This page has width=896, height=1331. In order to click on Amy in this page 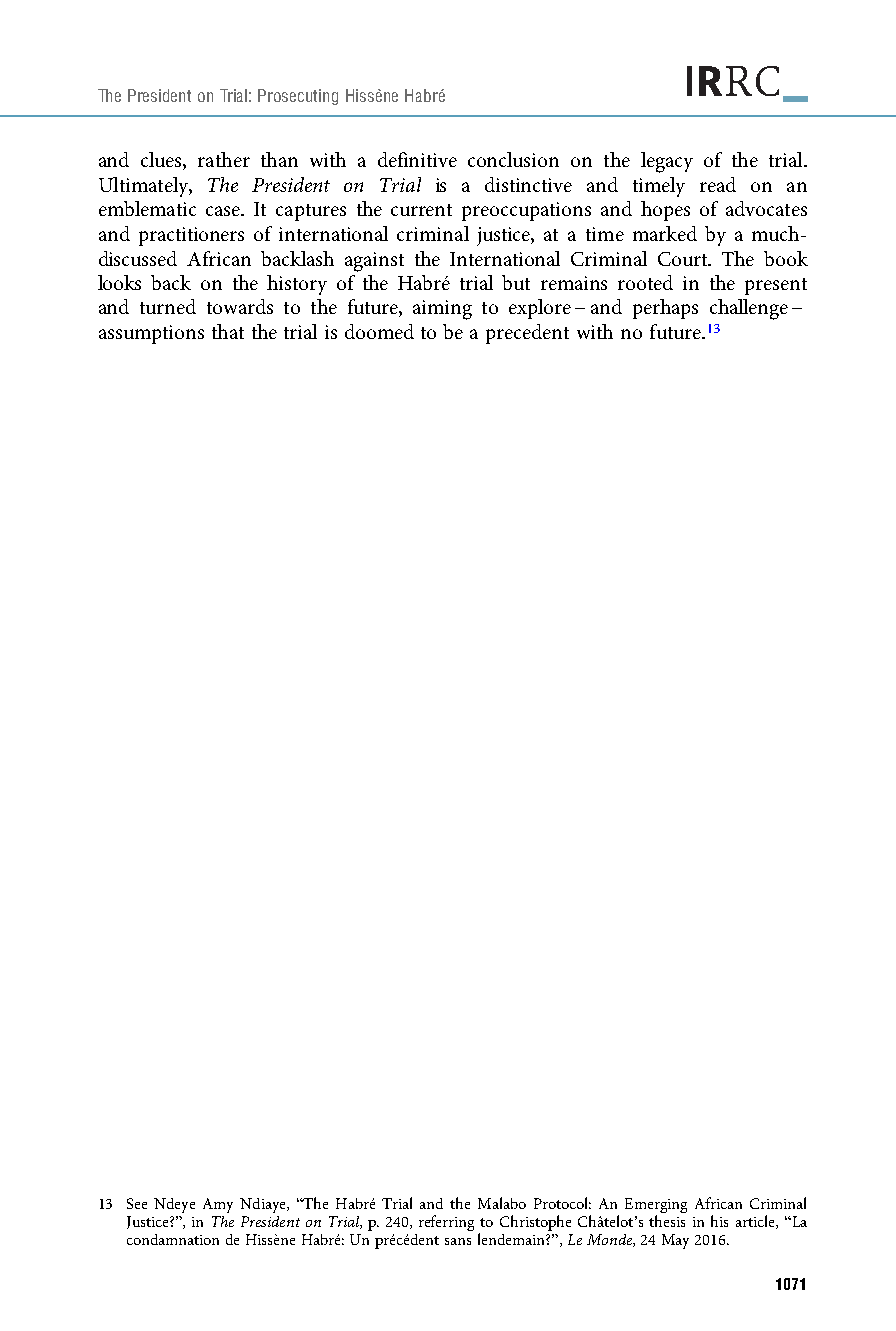, I will do `click(218, 1205)`.
